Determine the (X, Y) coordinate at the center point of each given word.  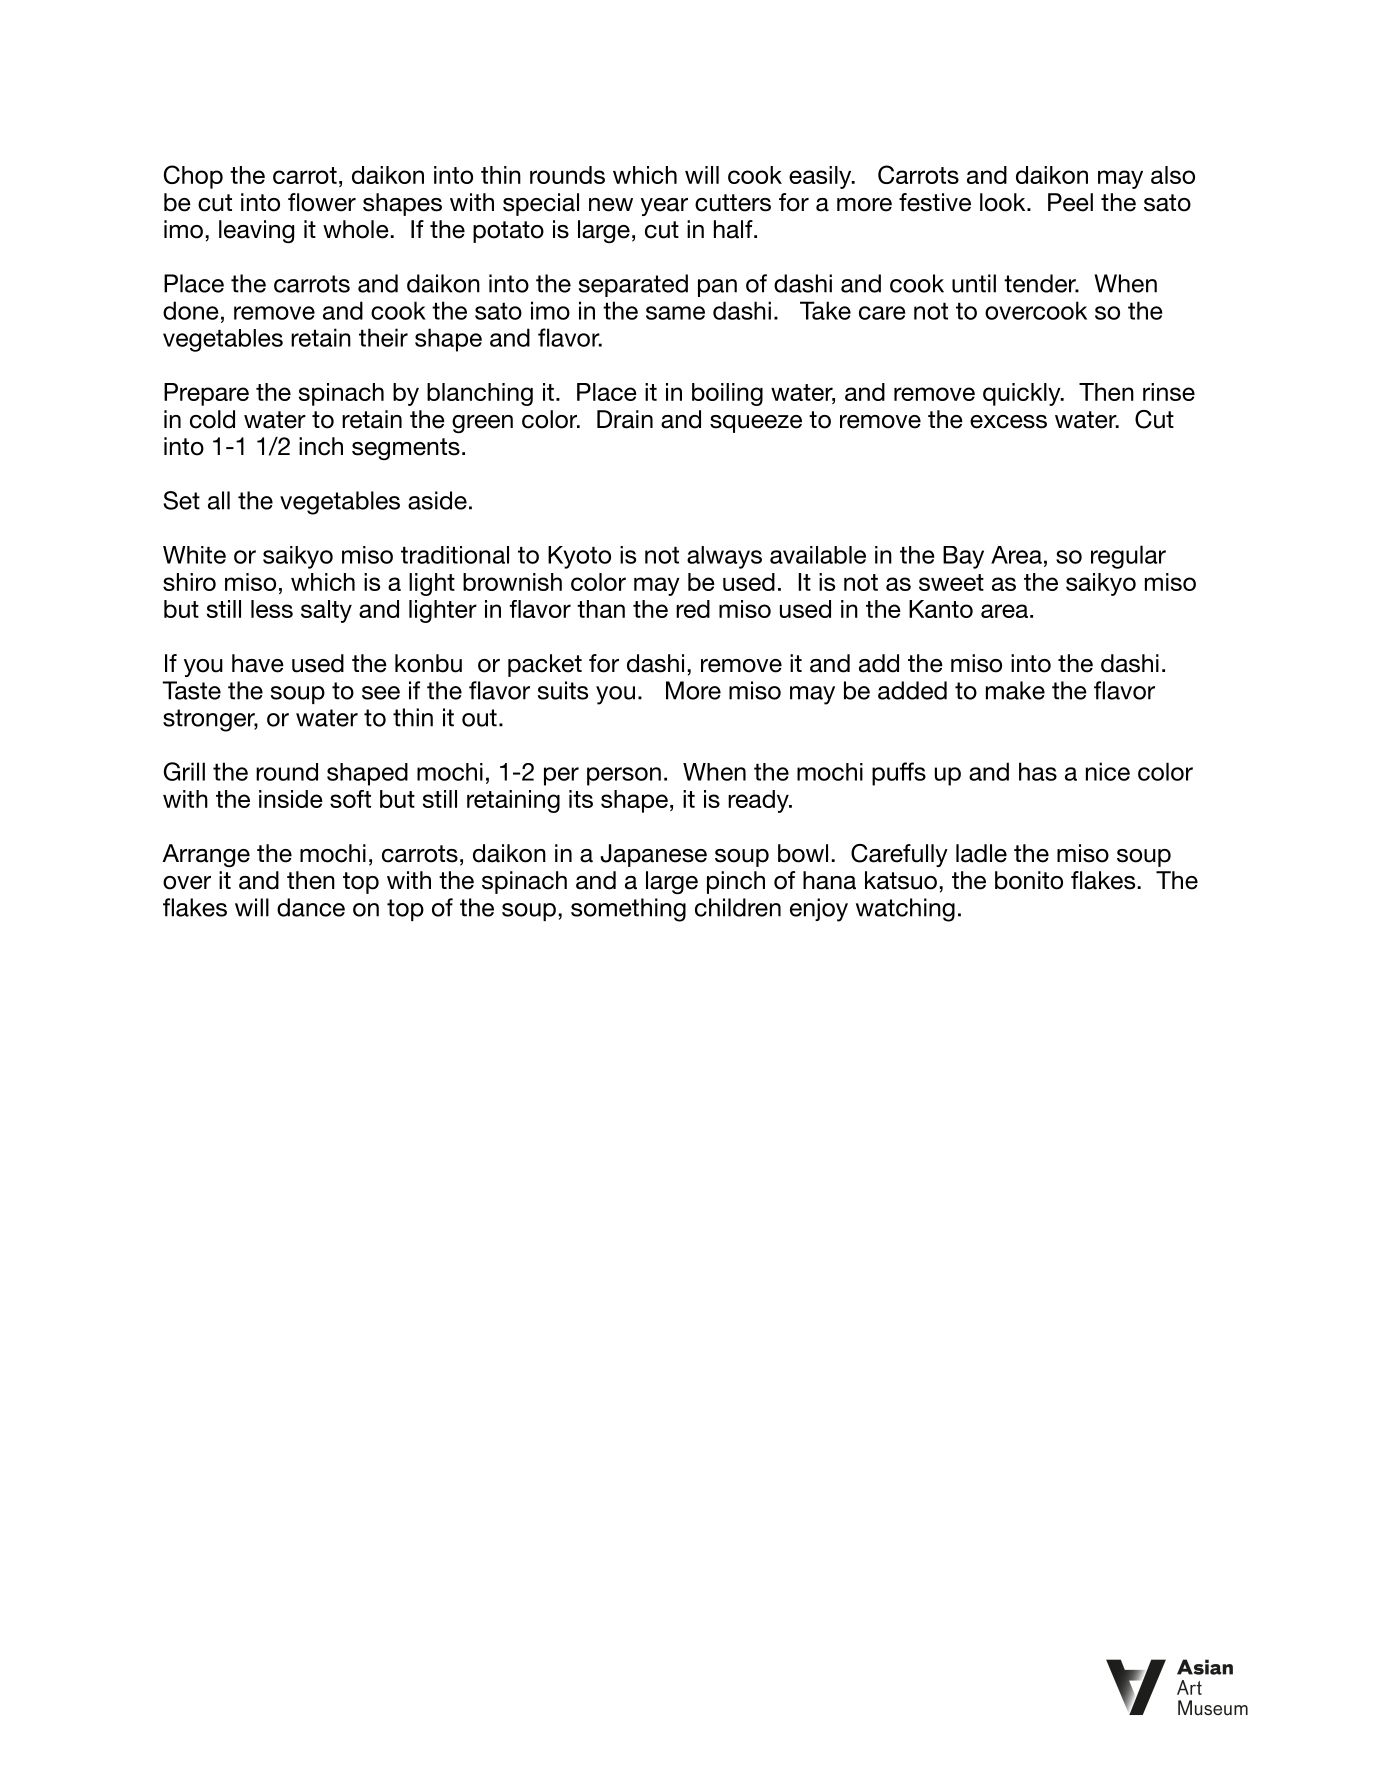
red (693, 609)
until (974, 283)
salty (326, 611)
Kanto (941, 609)
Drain (625, 419)
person (624, 776)
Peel (1070, 202)
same (675, 313)
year (664, 207)
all (219, 500)
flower (322, 202)
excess (1008, 422)
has (1038, 771)
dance (311, 907)
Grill (184, 771)
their (383, 337)
